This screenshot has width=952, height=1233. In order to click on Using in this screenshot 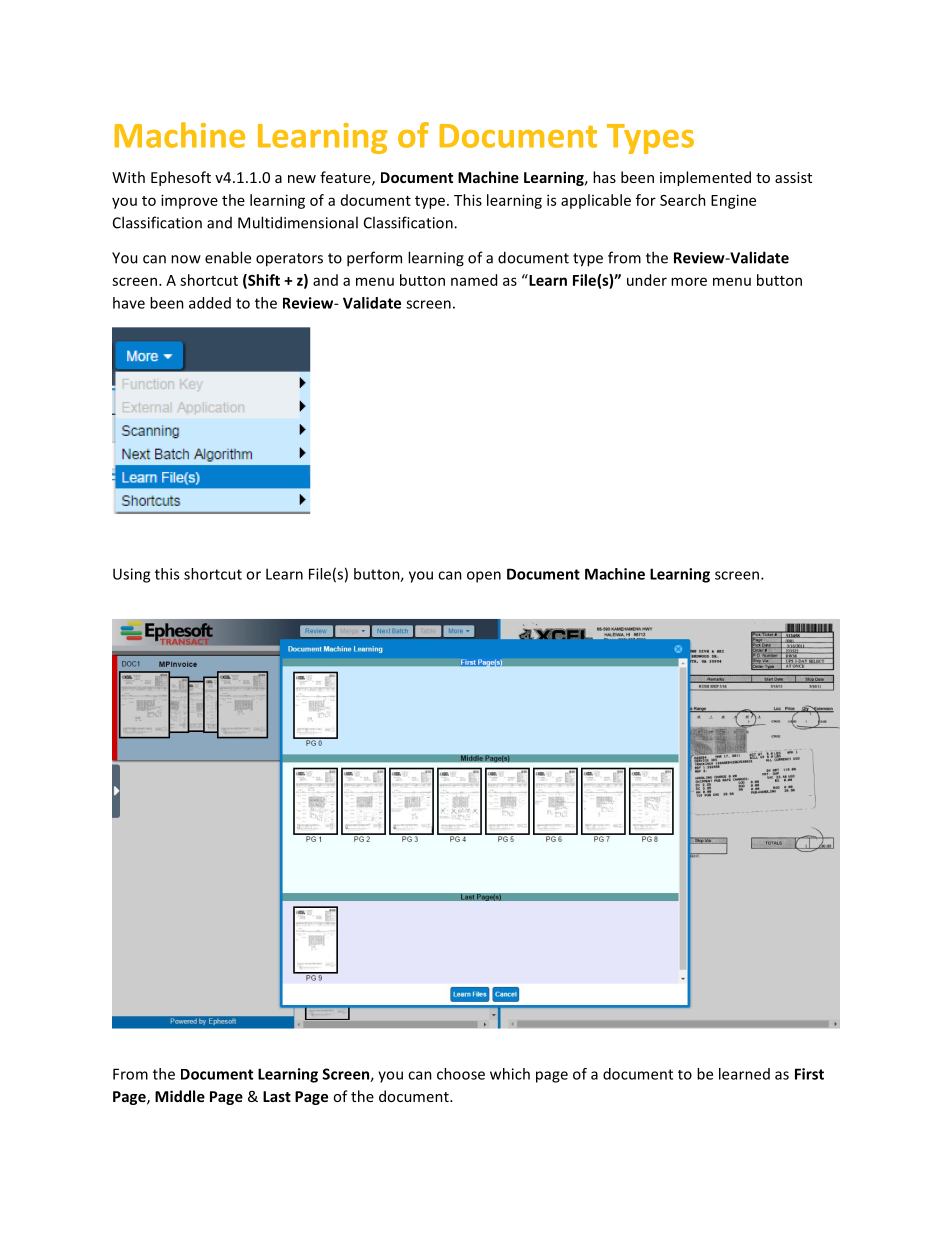, I will do `click(131, 575)`.
